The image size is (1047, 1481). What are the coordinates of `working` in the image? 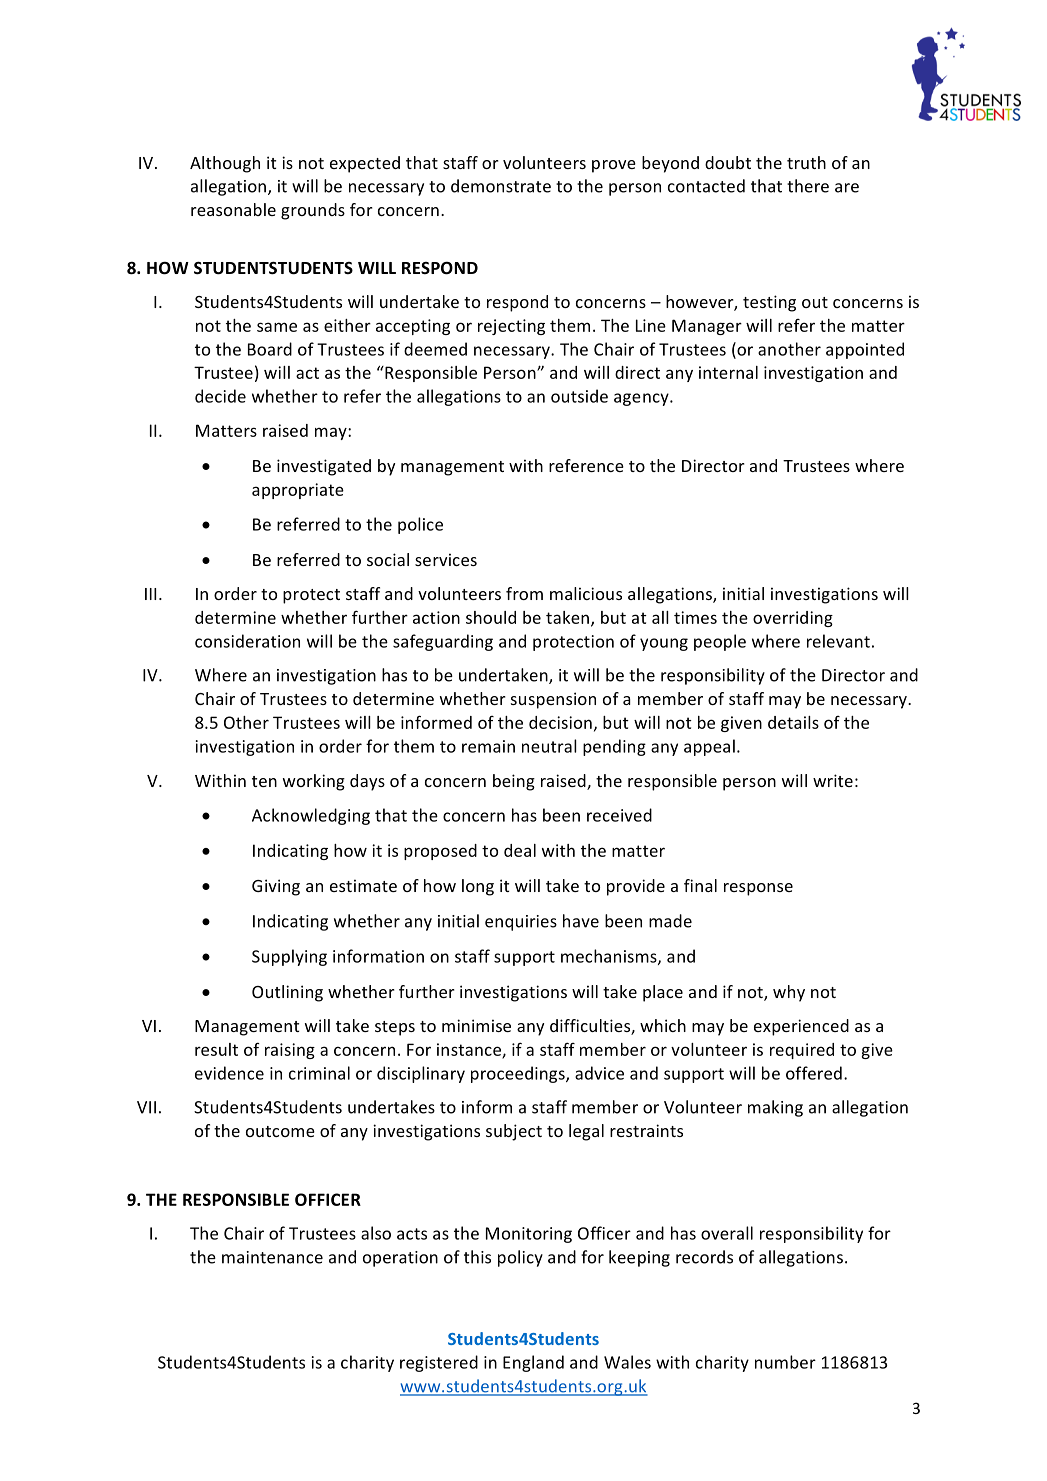 It's located at (314, 782).
